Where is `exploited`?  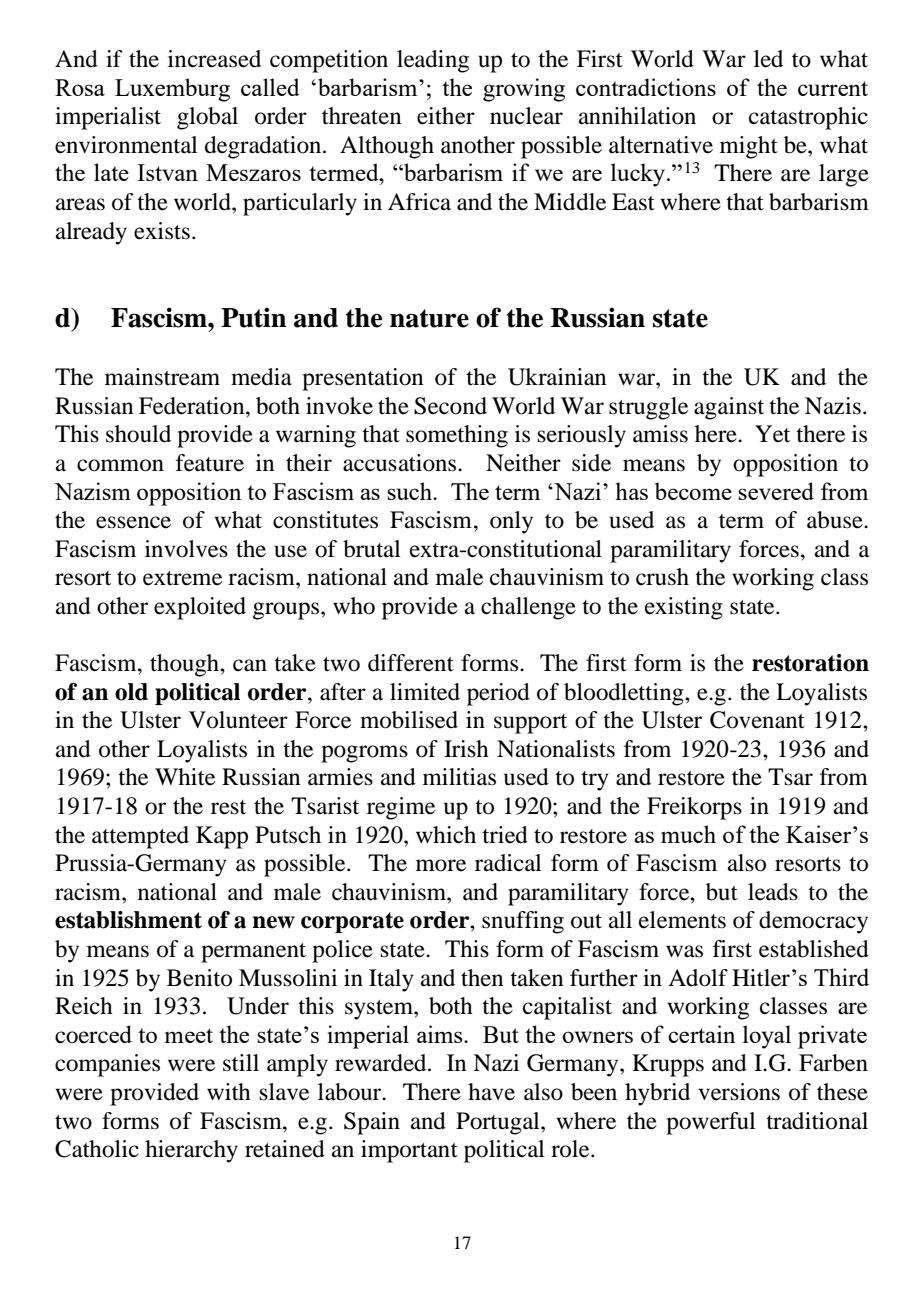
exploited is located at coordinates (200, 608).
